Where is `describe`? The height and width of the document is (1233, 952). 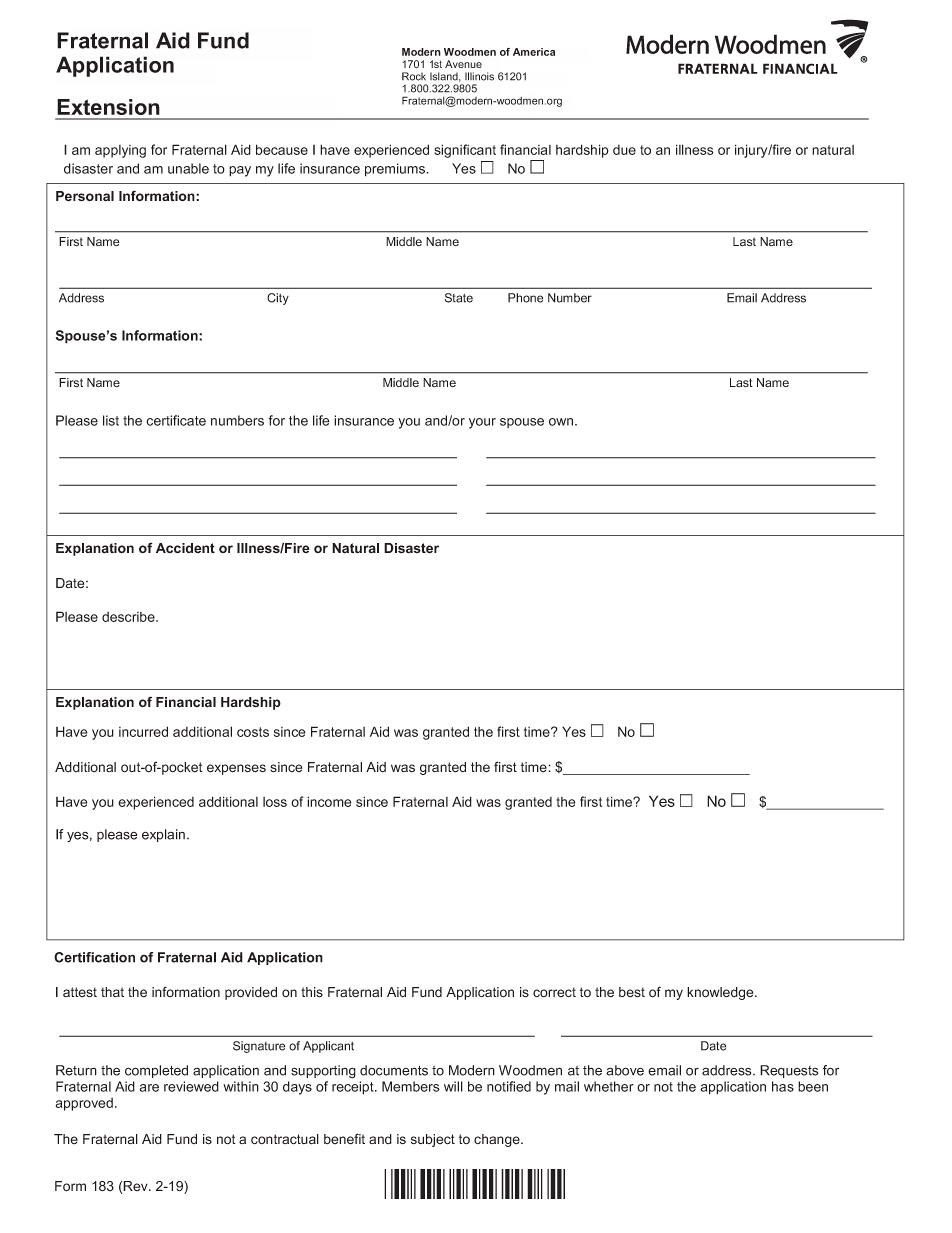
describe is located at coordinates (129, 617).
